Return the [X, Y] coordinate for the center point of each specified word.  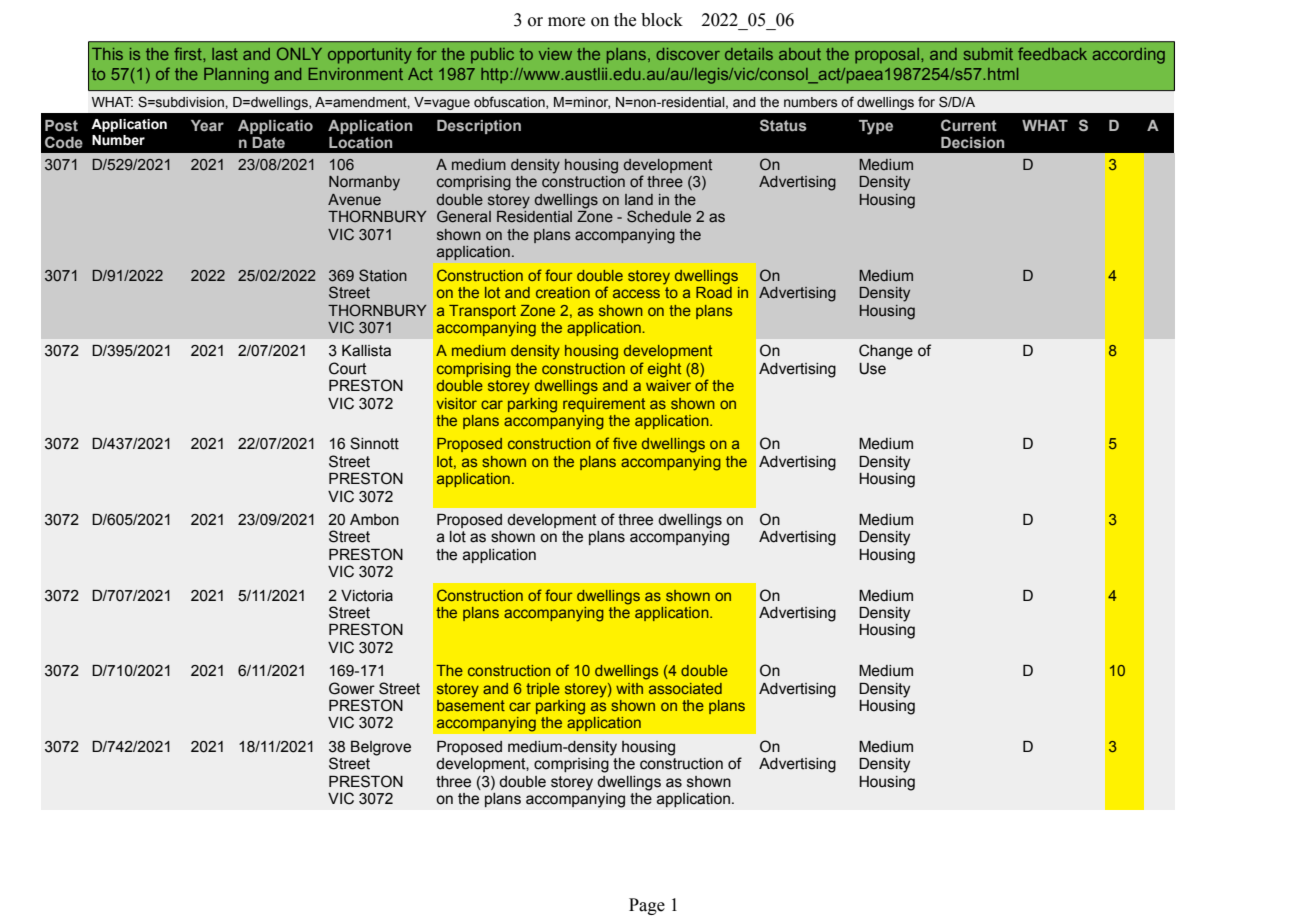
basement [471, 705]
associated [685, 688]
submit [988, 54]
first [189, 53]
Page [647, 906]
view [555, 54]
